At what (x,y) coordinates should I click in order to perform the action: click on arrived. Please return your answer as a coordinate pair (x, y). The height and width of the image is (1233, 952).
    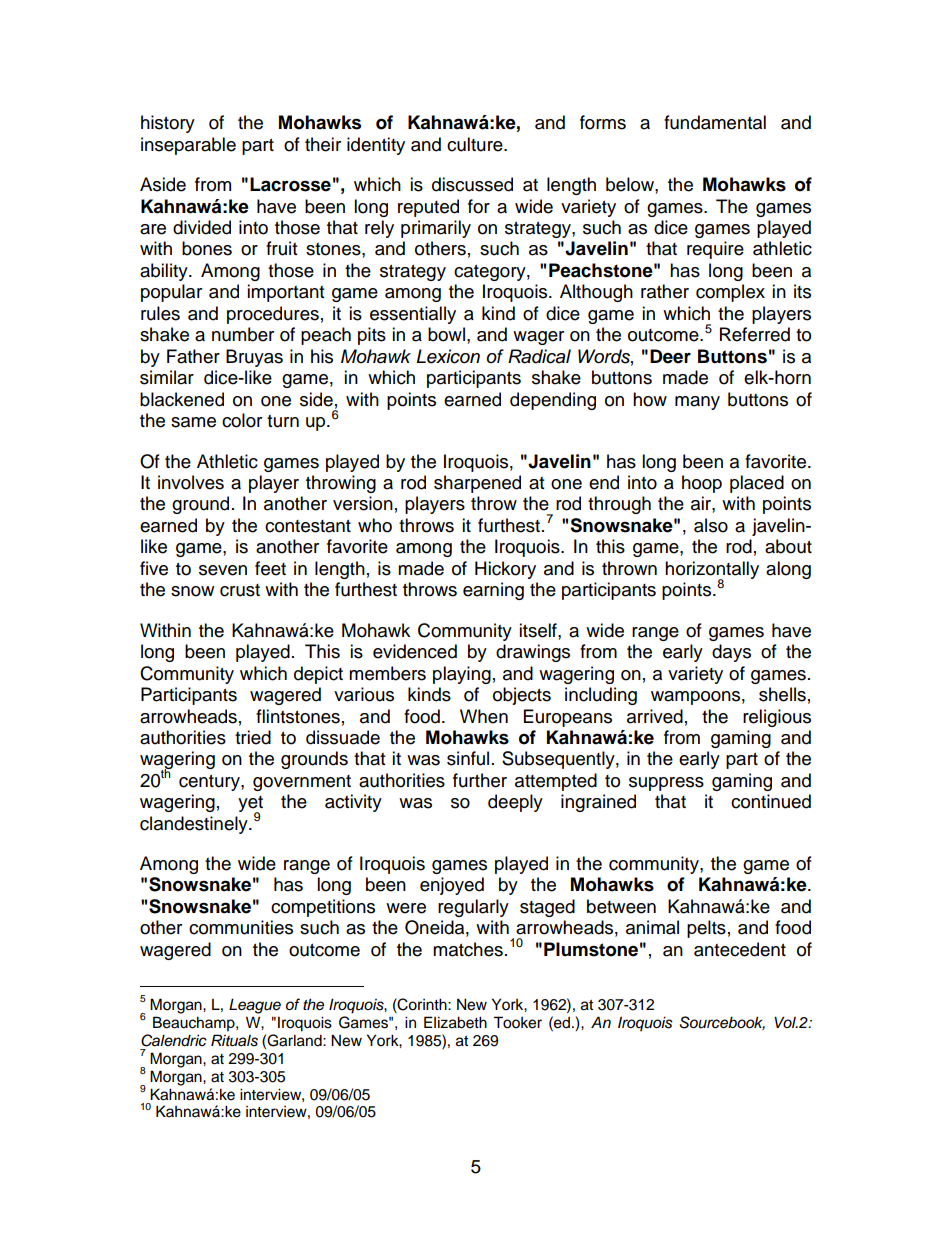
    Looking at the image, I should click on (655, 716).
